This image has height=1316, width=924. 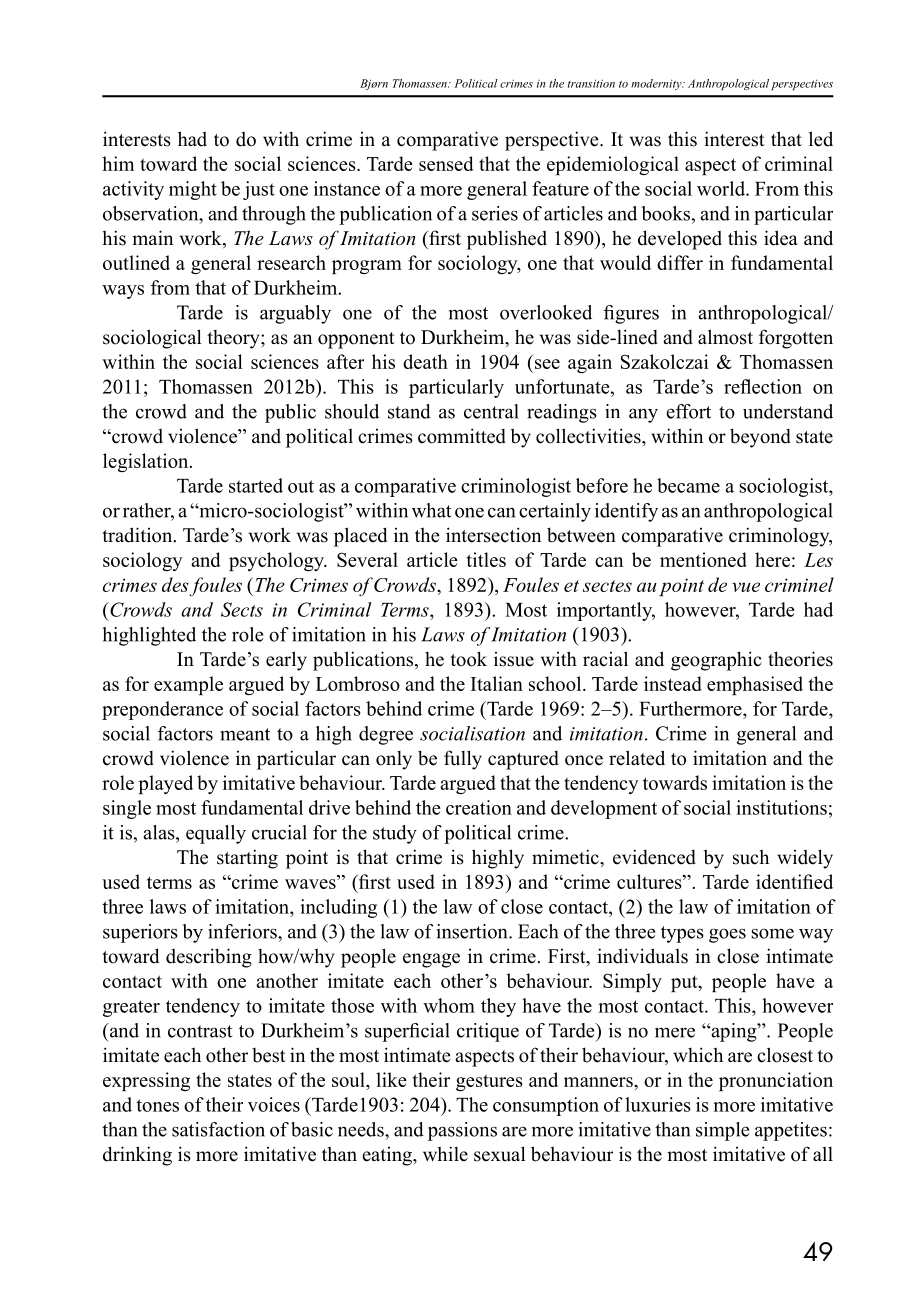 I want to click on took, so click(x=468, y=659).
